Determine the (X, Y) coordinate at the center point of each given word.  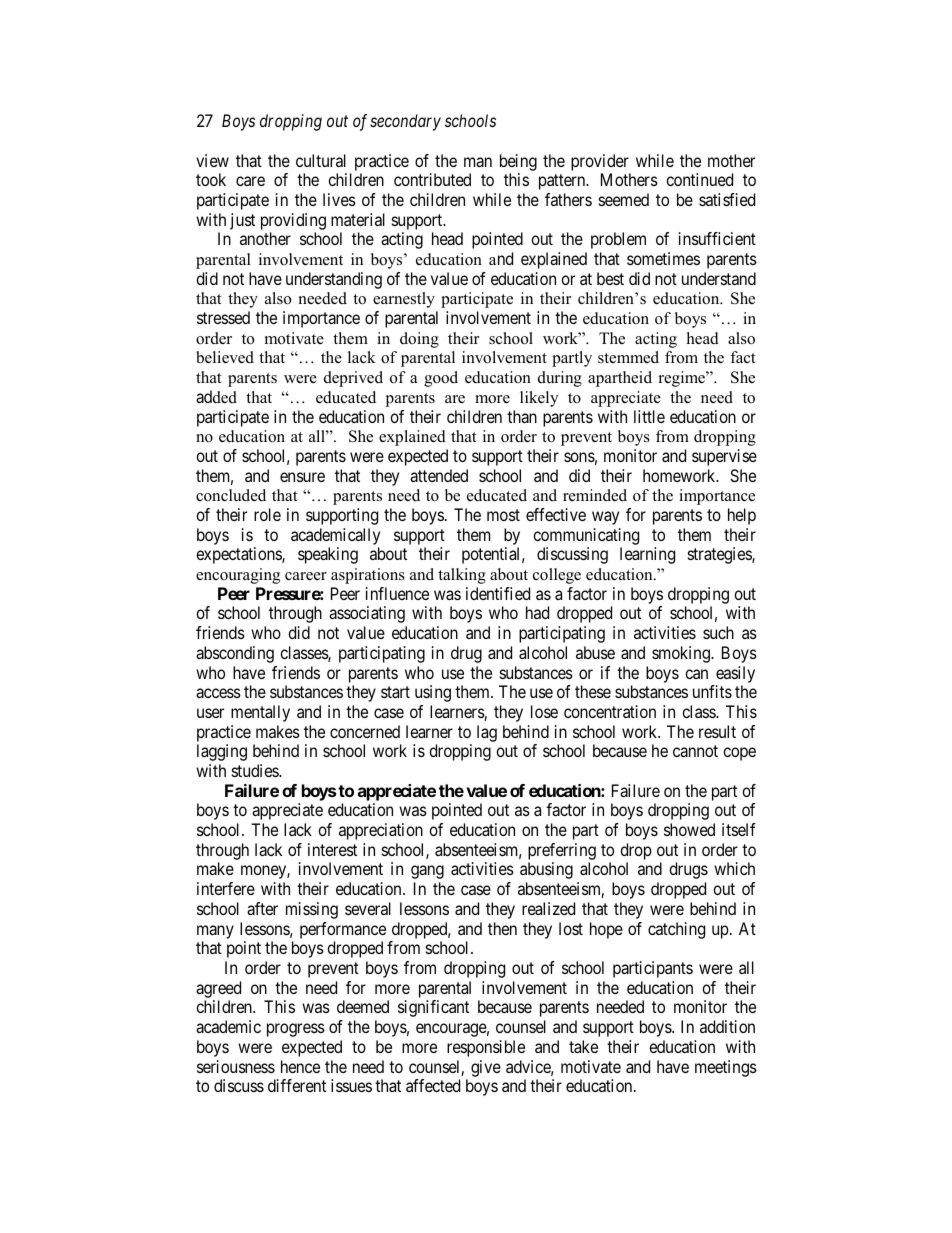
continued (699, 179)
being (518, 162)
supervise (724, 457)
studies (256, 770)
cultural (321, 160)
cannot (695, 751)
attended (439, 475)
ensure (302, 477)
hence (300, 1066)
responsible (486, 1048)
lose (544, 711)
